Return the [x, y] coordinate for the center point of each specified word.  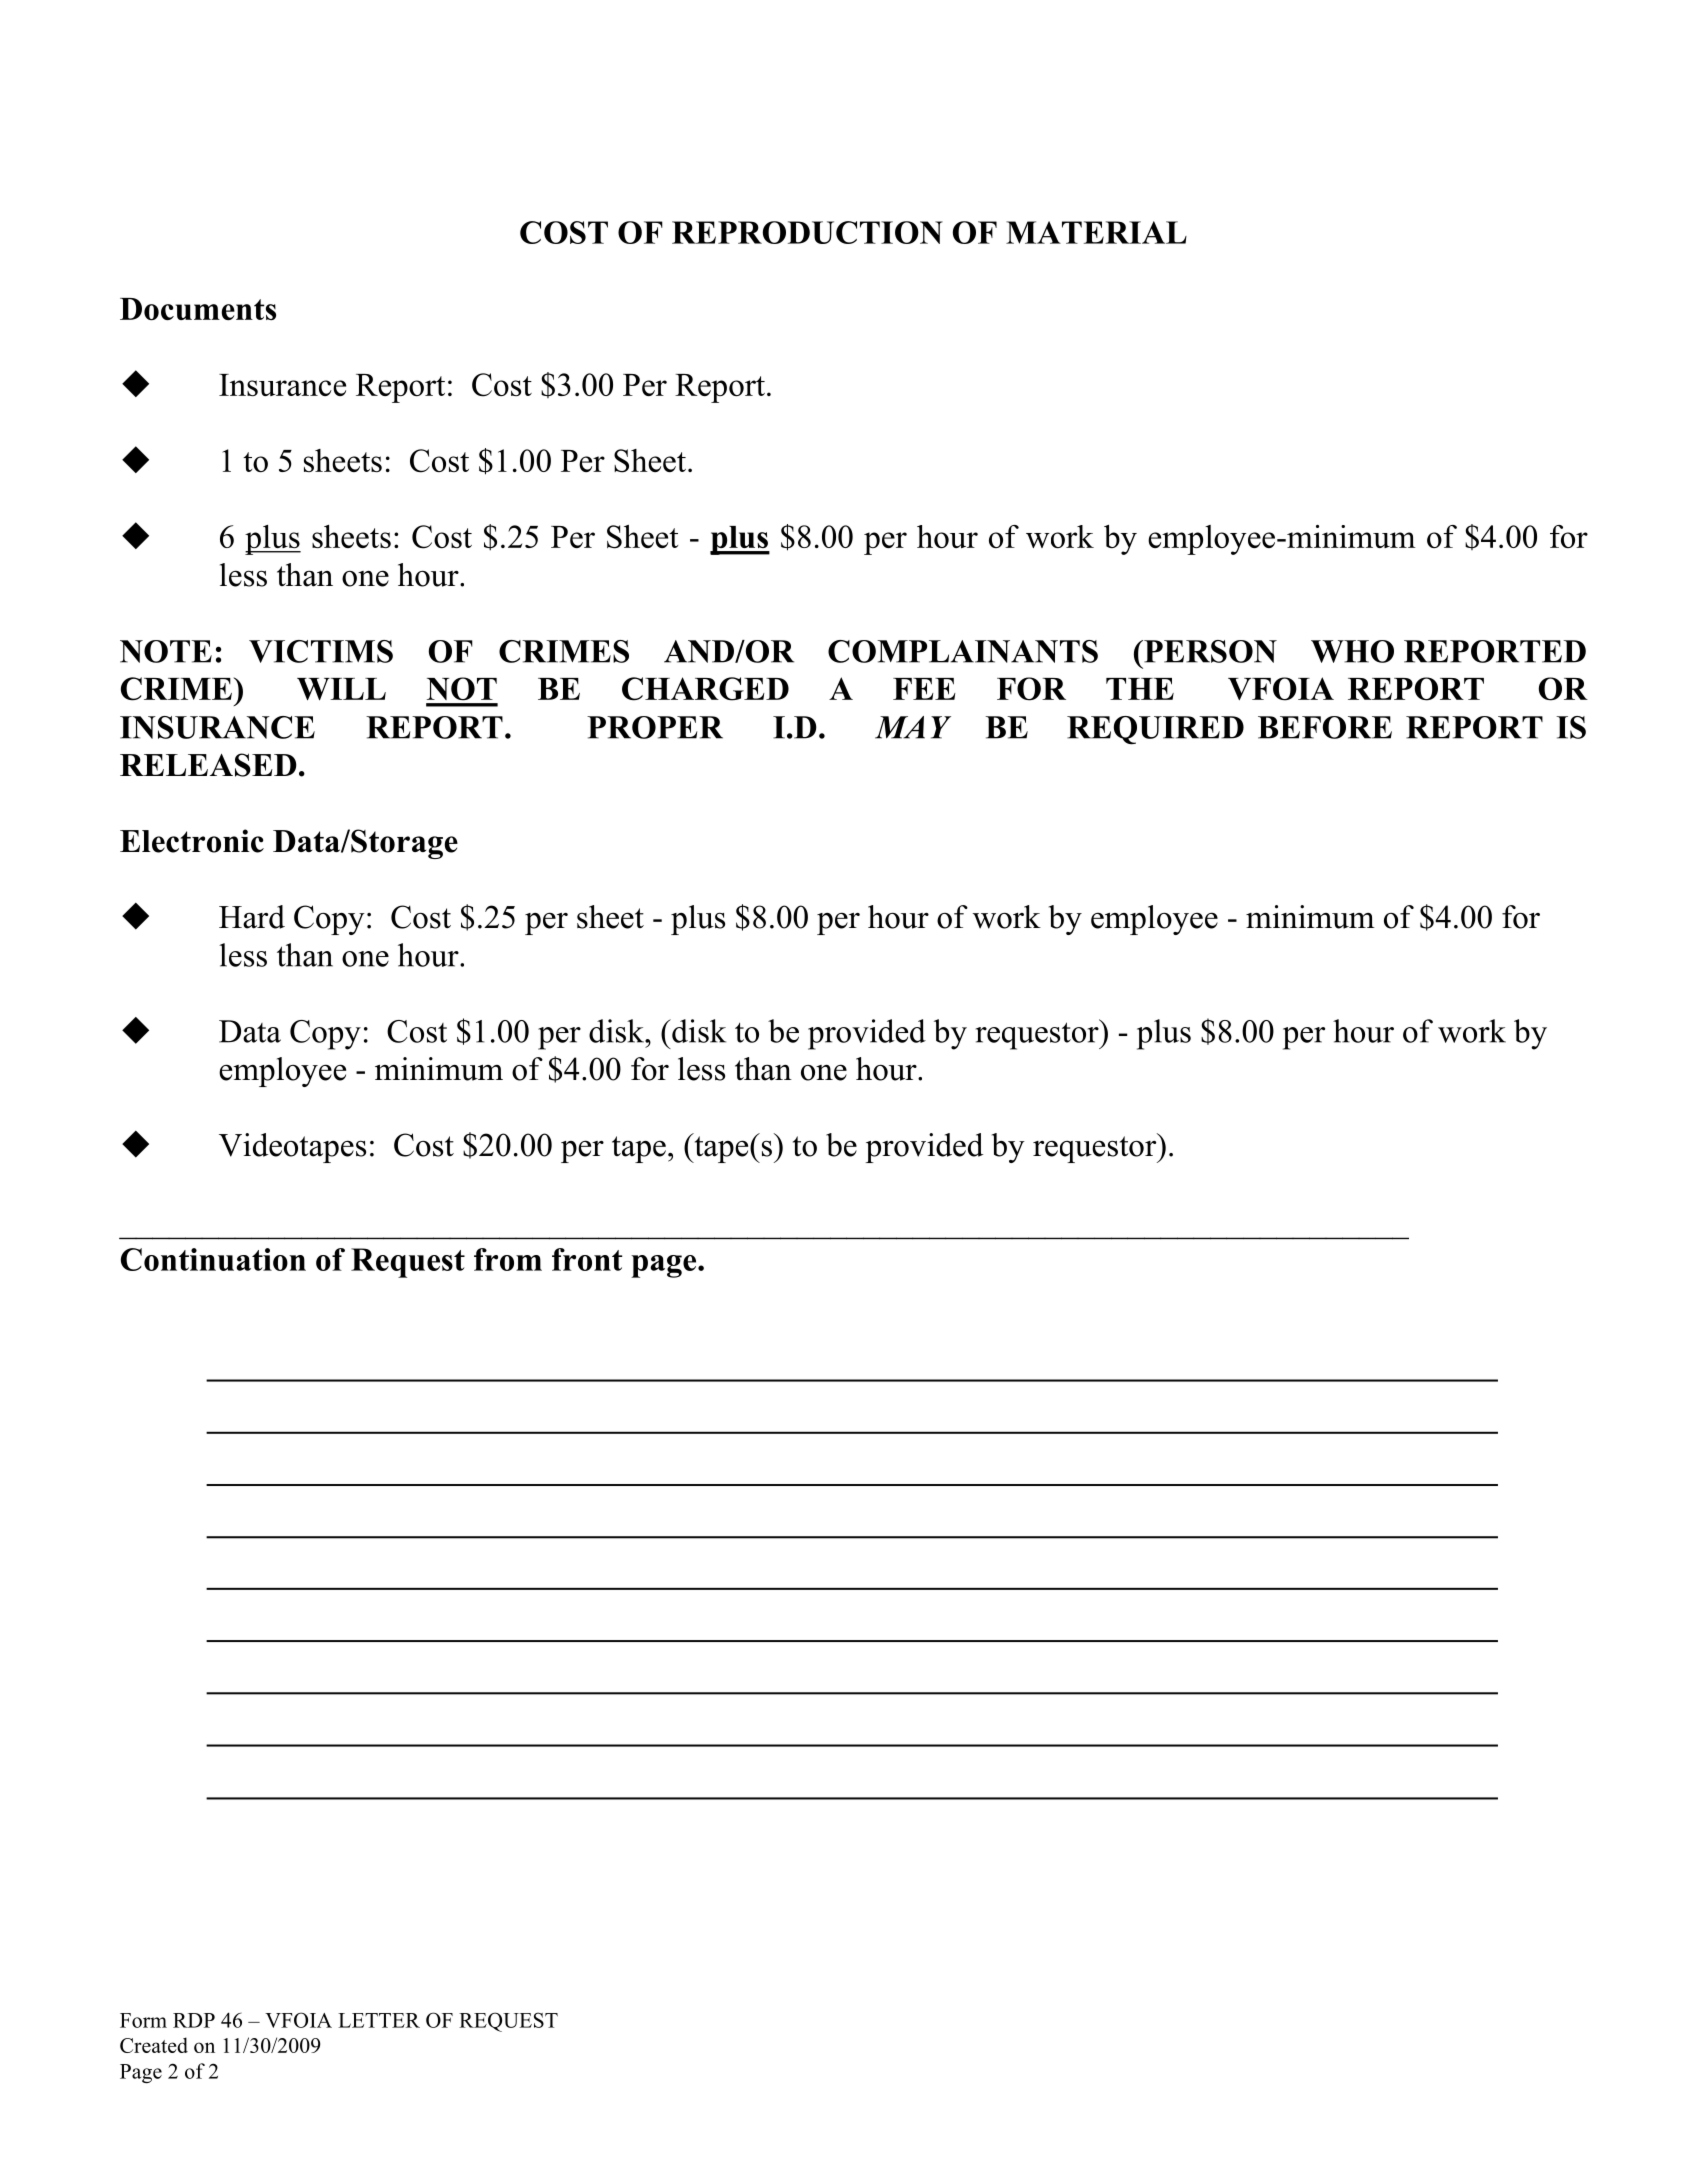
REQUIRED [1155, 730]
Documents [198, 309]
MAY [913, 727]
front [587, 1259]
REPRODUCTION [807, 232]
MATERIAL [1096, 232]
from [508, 1259]
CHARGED [705, 689]
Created [154, 2045]
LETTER [379, 2020]
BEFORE [1325, 727]
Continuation [213, 1259]
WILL [341, 689]
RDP [194, 2020]
